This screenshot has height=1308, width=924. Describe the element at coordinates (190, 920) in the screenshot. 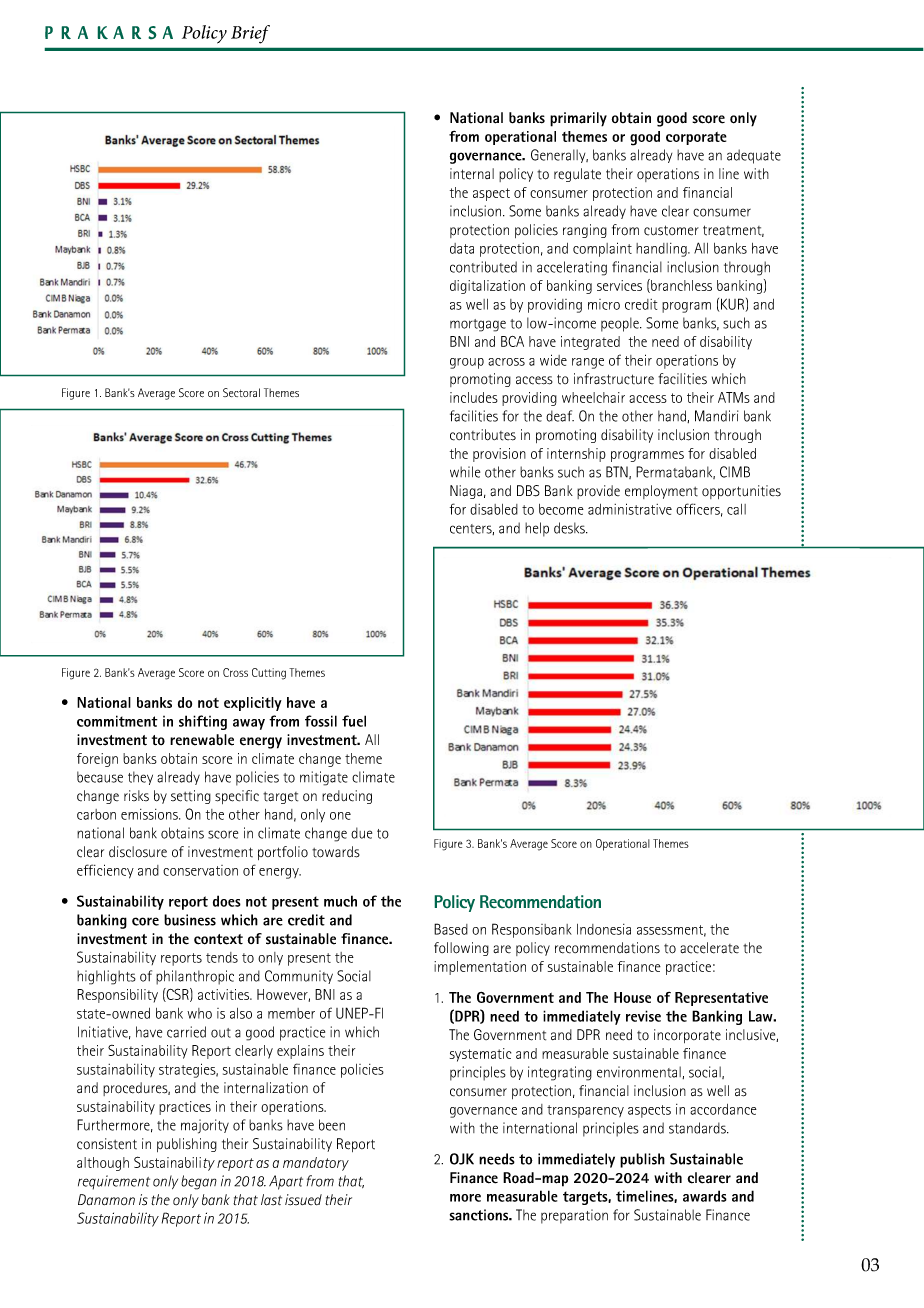

I see `business` at that location.
